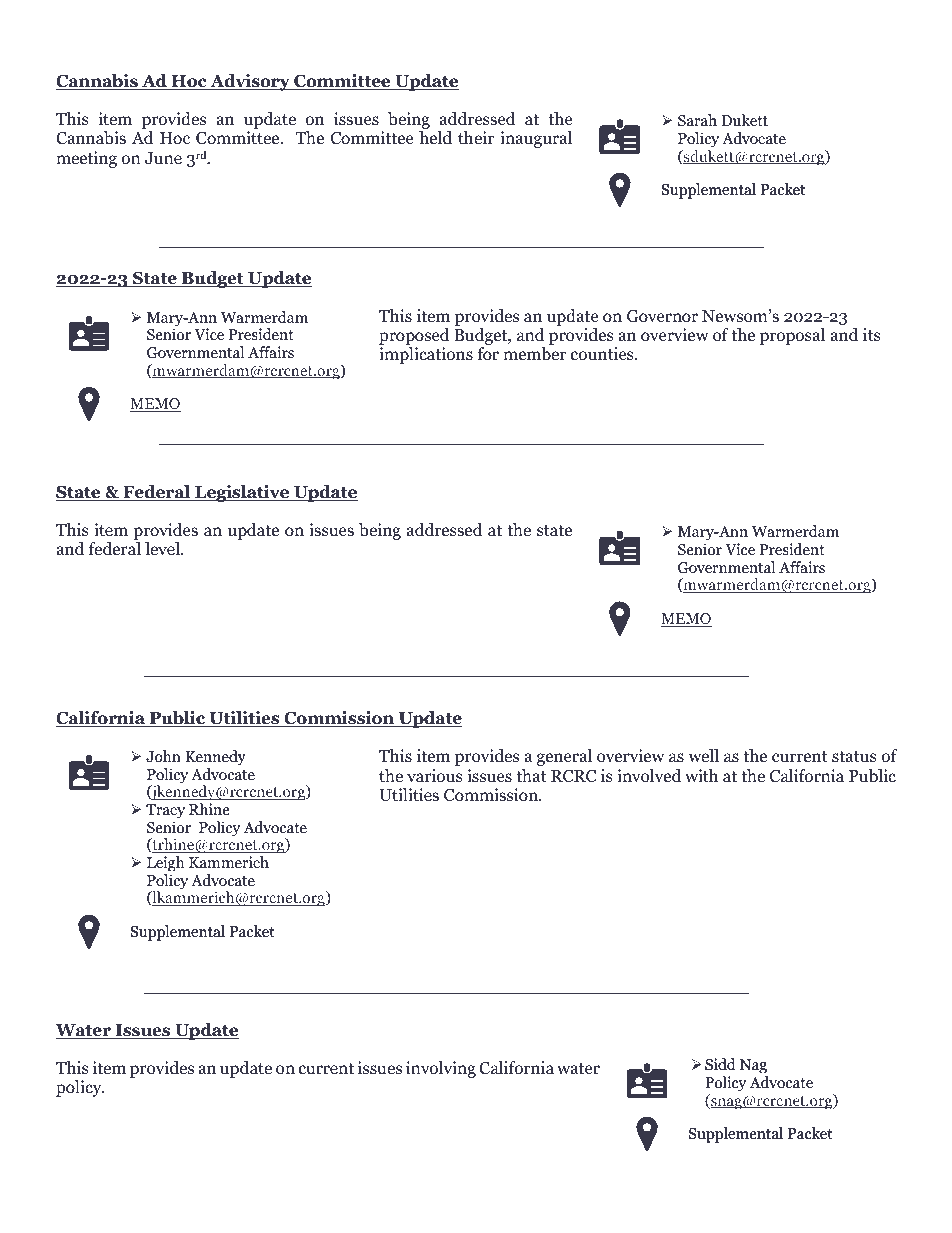 The image size is (952, 1233). What do you see at coordinates (441, 1069) in the screenshot?
I see `involving` at bounding box center [441, 1069].
